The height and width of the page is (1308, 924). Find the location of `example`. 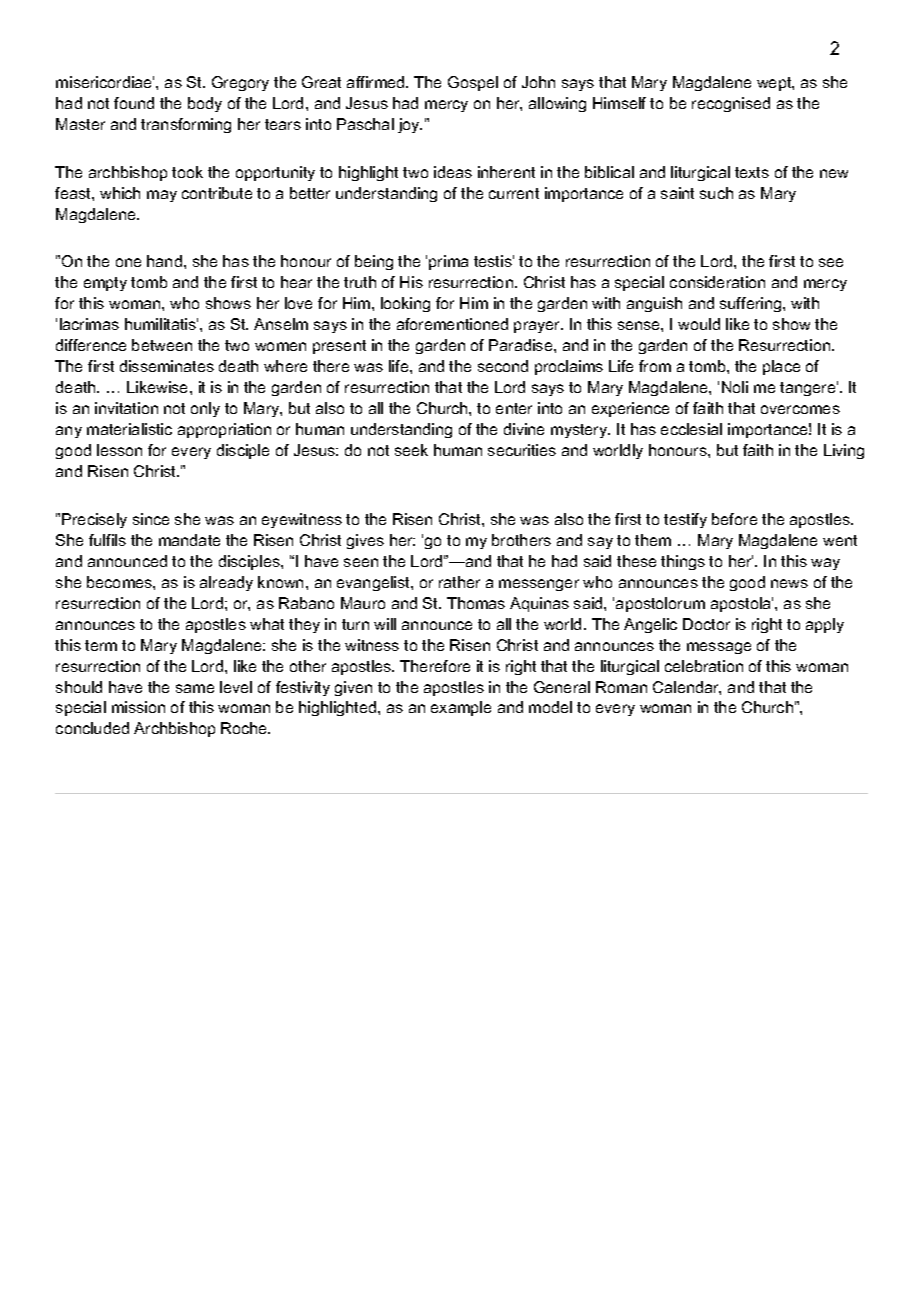

example is located at coordinates (461, 708).
